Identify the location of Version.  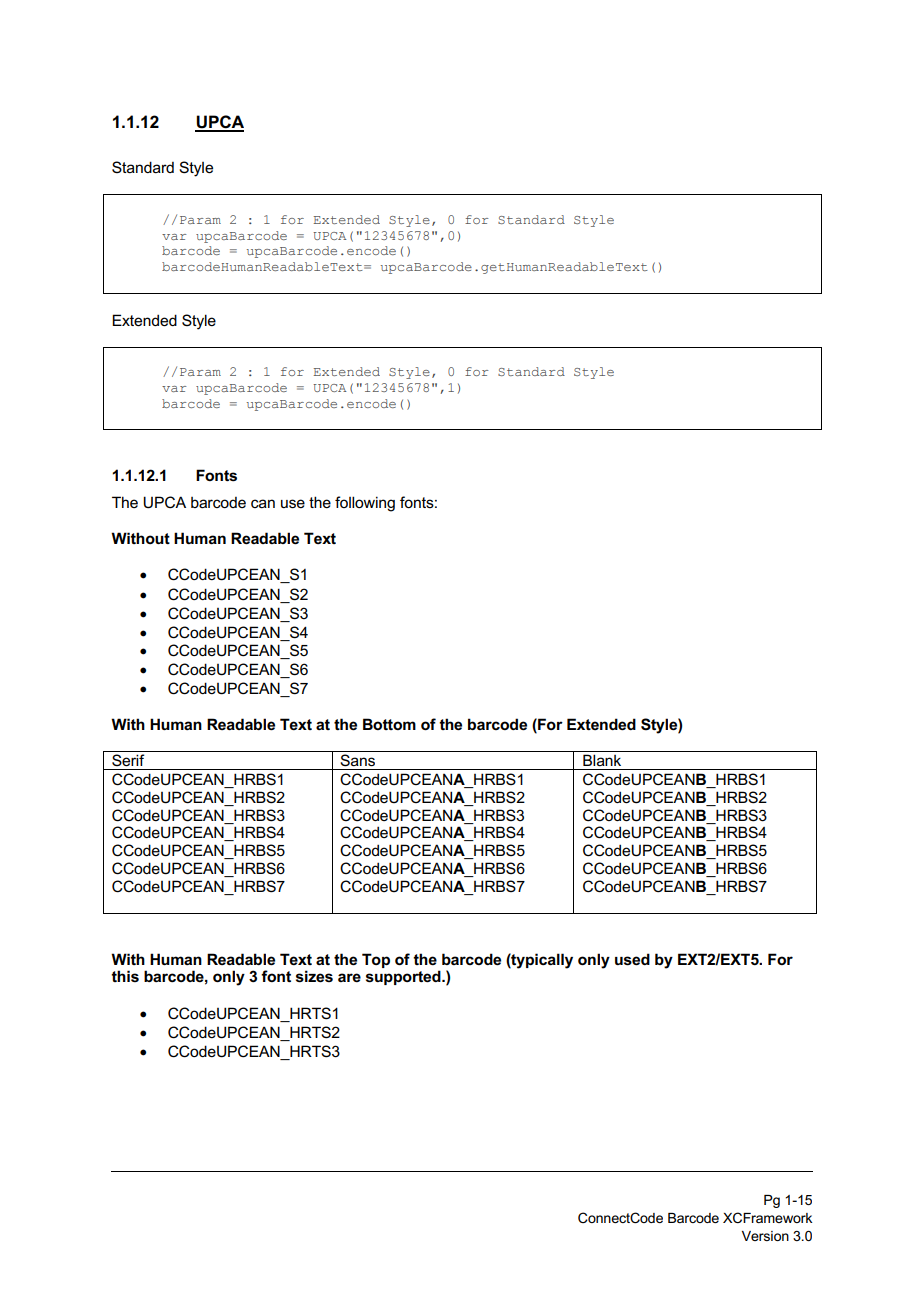
(765, 1236).
